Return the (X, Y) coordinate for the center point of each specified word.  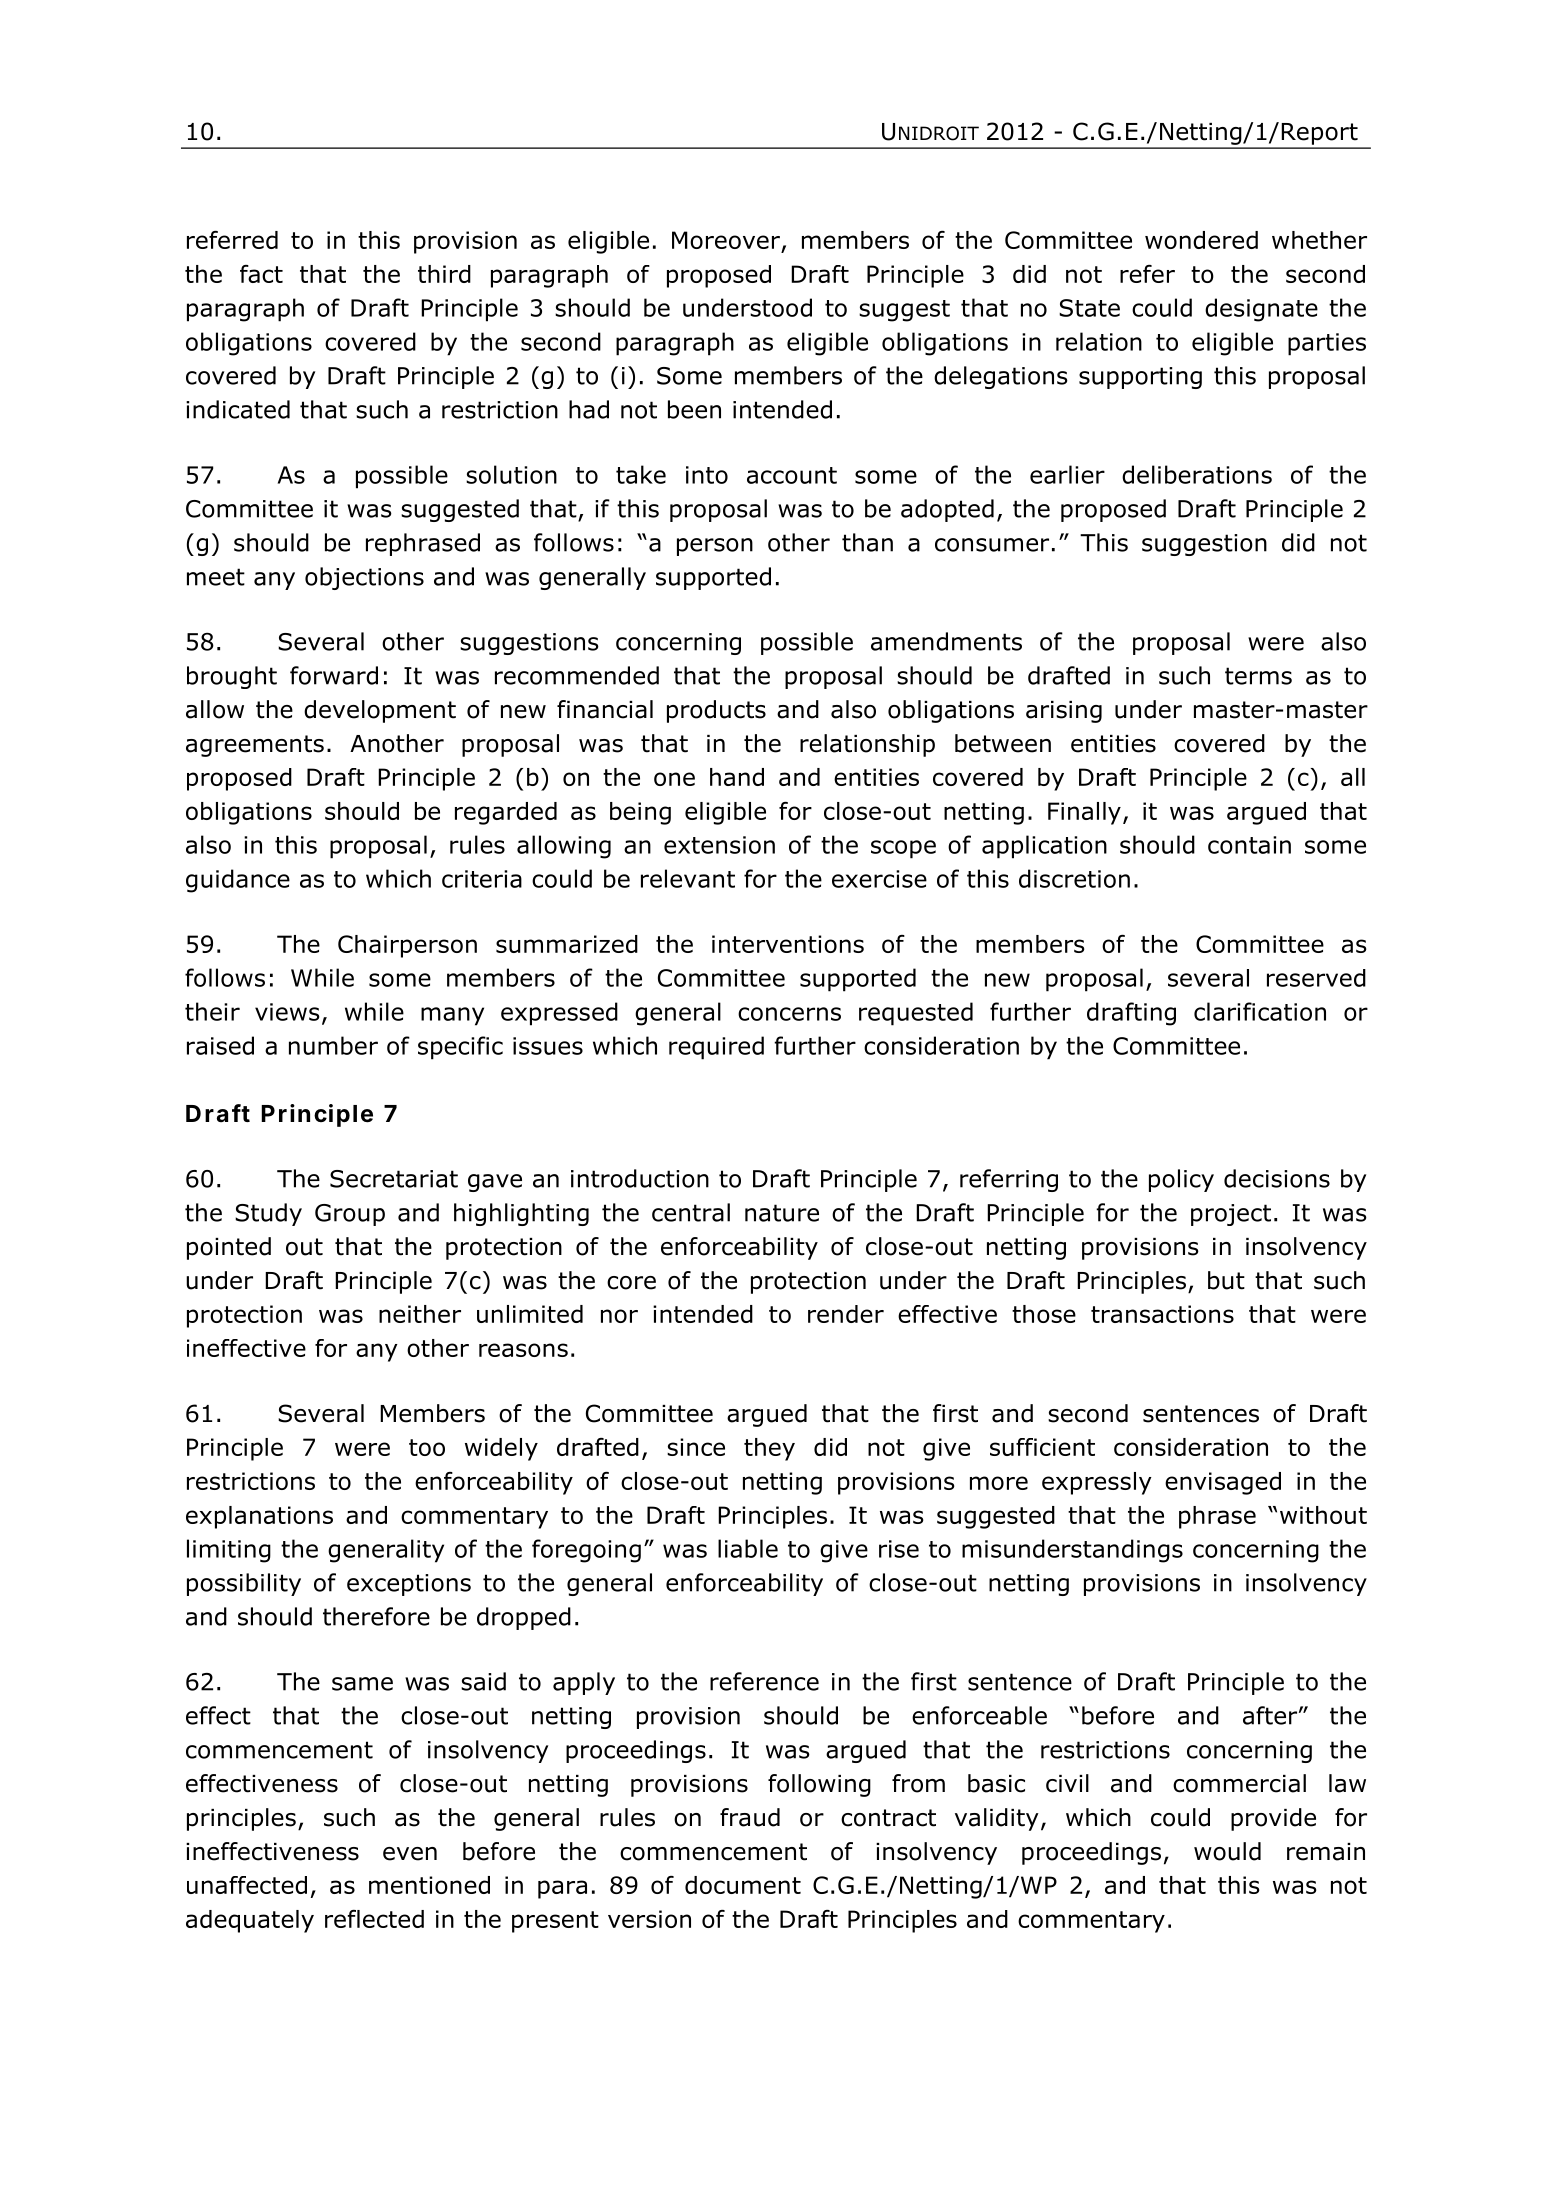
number (333, 1045)
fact (261, 274)
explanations (259, 1517)
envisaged (1223, 1483)
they (769, 1449)
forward (334, 675)
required (716, 1048)
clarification (1260, 1011)
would (1227, 1851)
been (694, 409)
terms (1258, 676)
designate (1261, 310)
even (410, 1854)
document (743, 1885)
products (716, 711)
